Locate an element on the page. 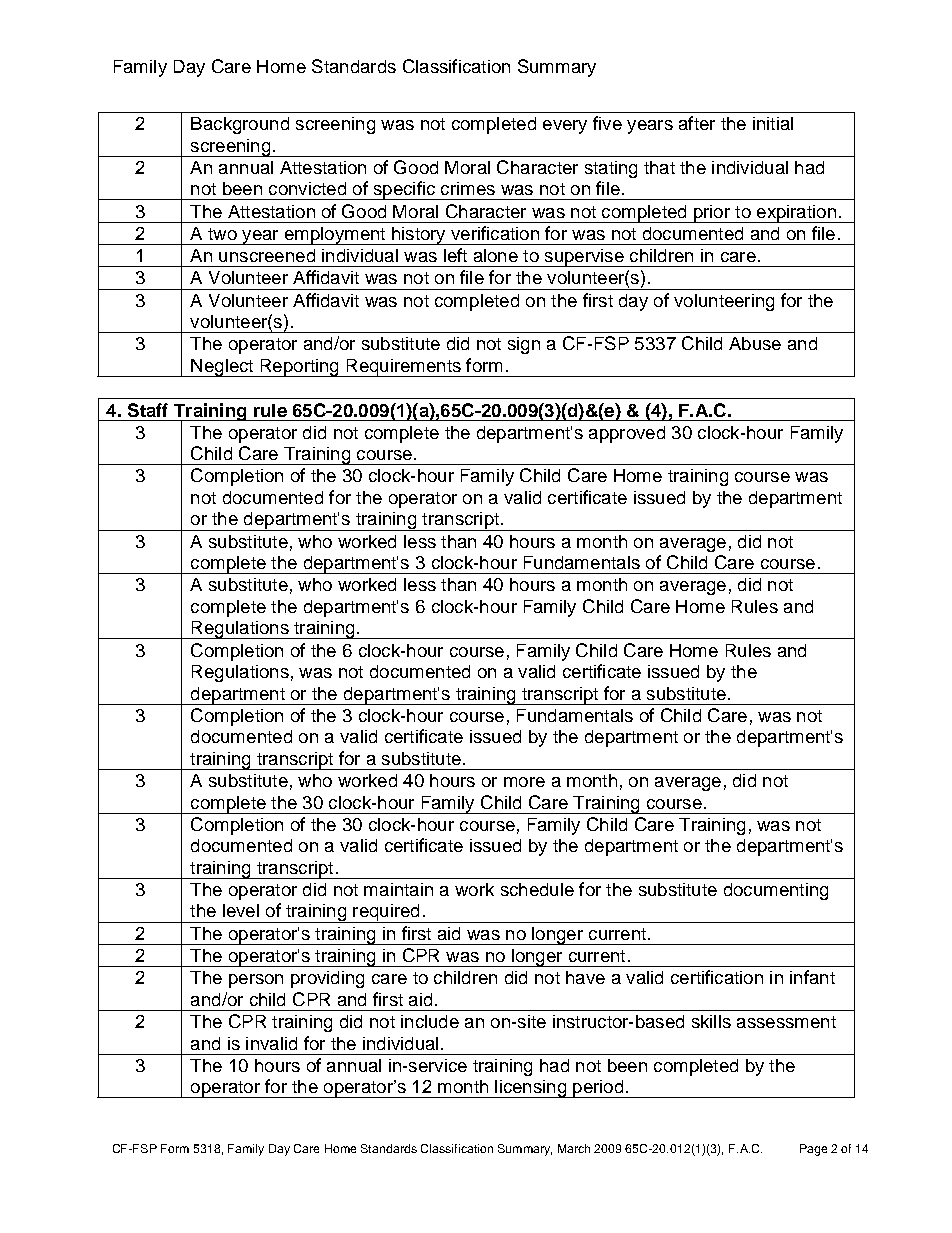 This document has width=952, height=1233. Abuse is located at coordinates (755, 343).
